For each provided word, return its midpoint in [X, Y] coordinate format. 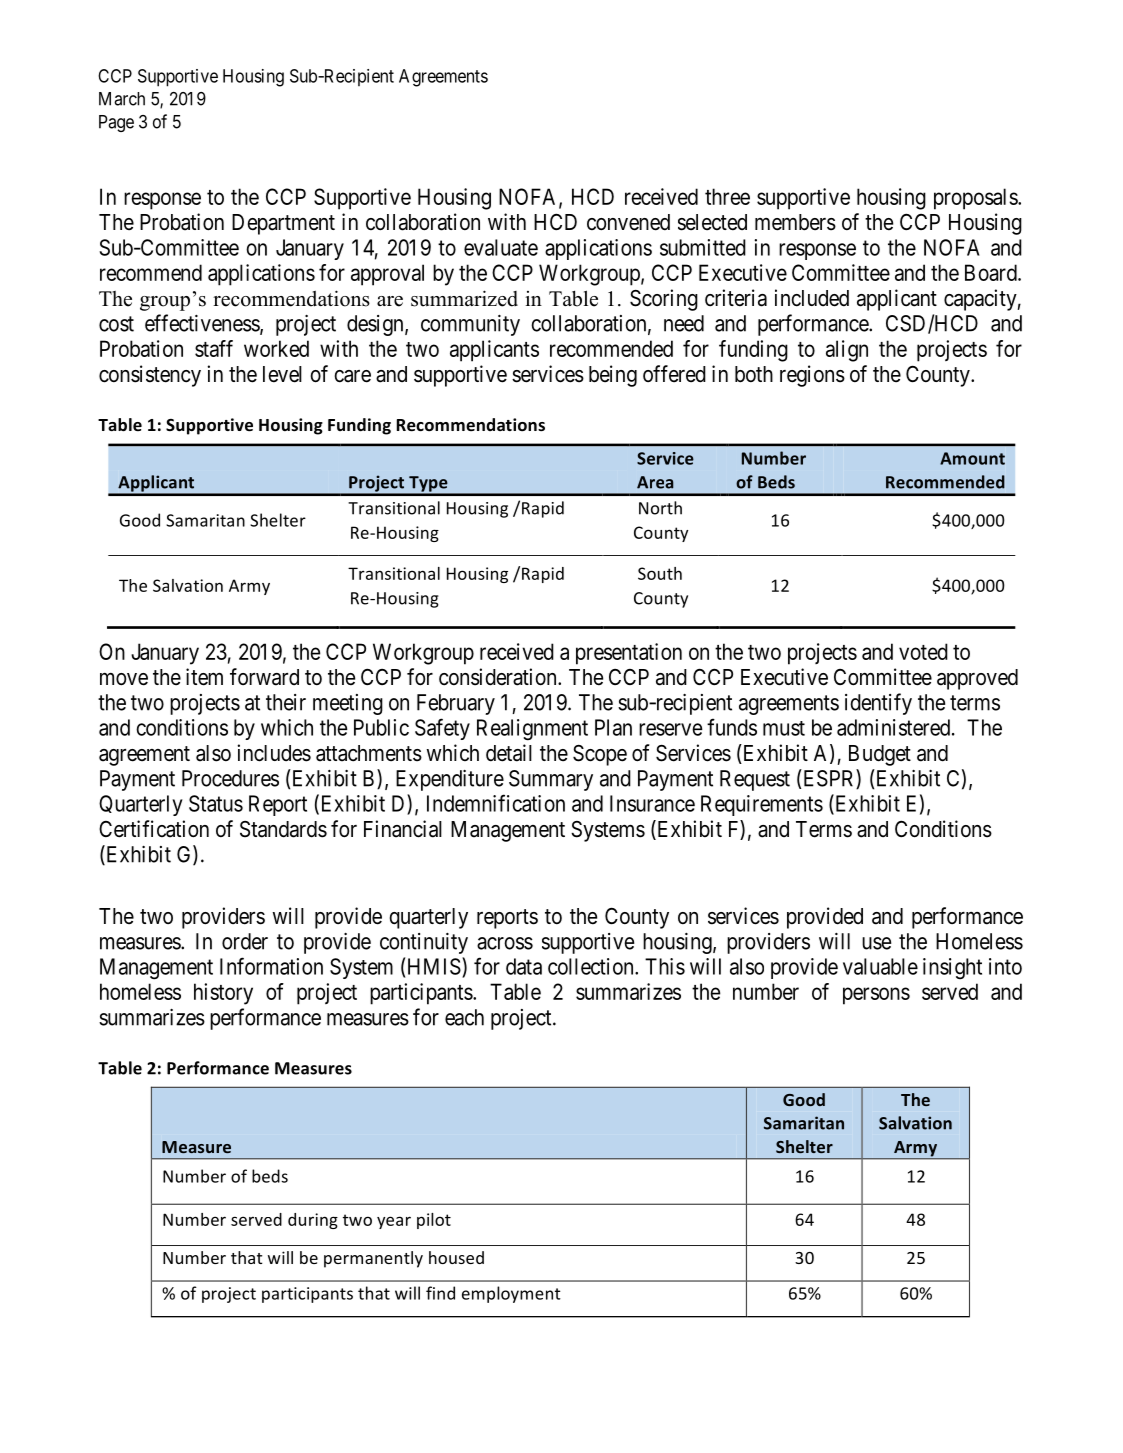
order [245, 941]
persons [876, 996]
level [282, 374]
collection [592, 966]
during [313, 1221]
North [660, 508]
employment [511, 1294]
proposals [976, 199]
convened [628, 222]
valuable [880, 966]
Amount [972, 458]
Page [116, 123]
